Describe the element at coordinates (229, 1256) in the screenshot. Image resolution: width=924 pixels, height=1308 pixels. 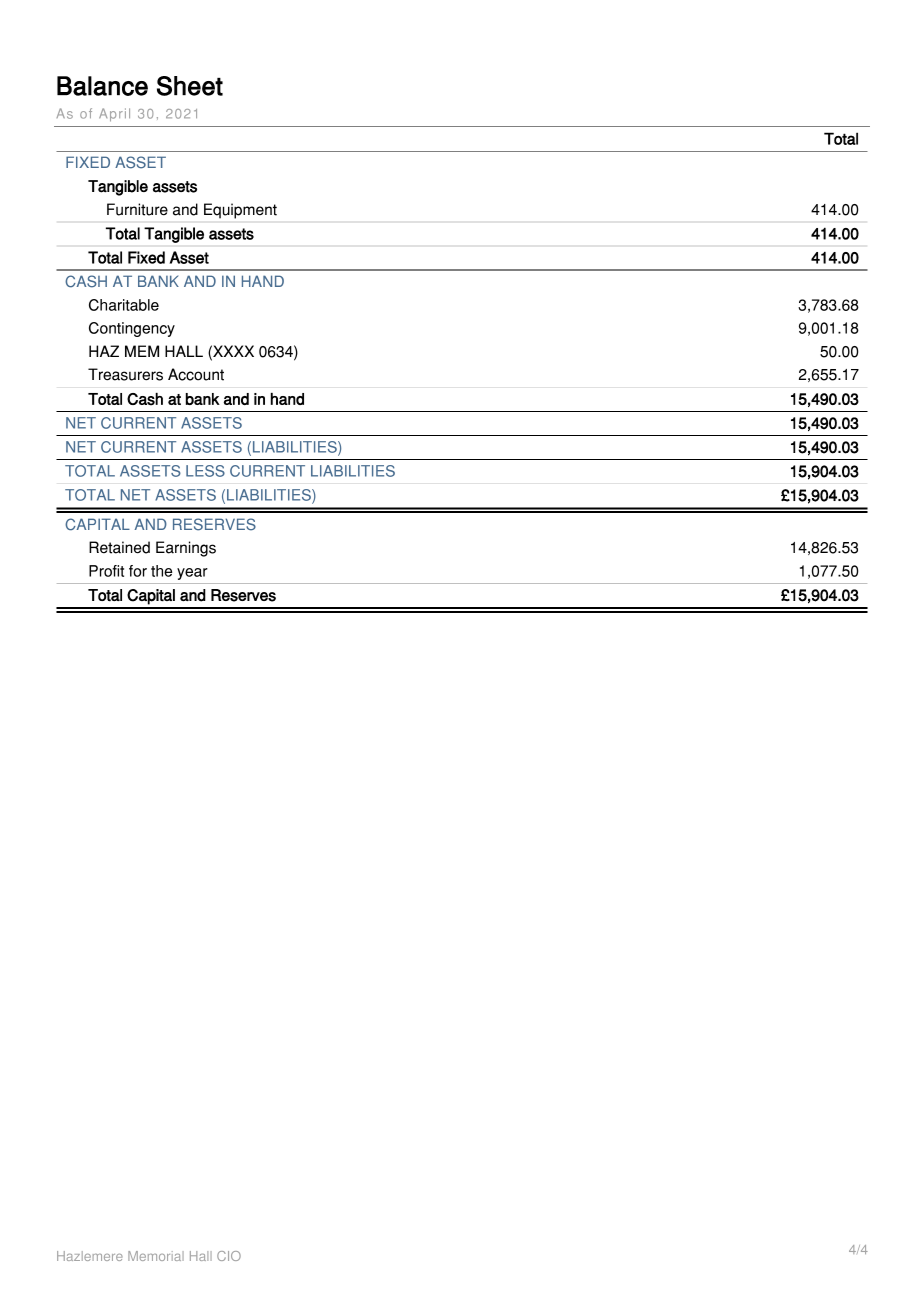
I see `CIO` at that location.
